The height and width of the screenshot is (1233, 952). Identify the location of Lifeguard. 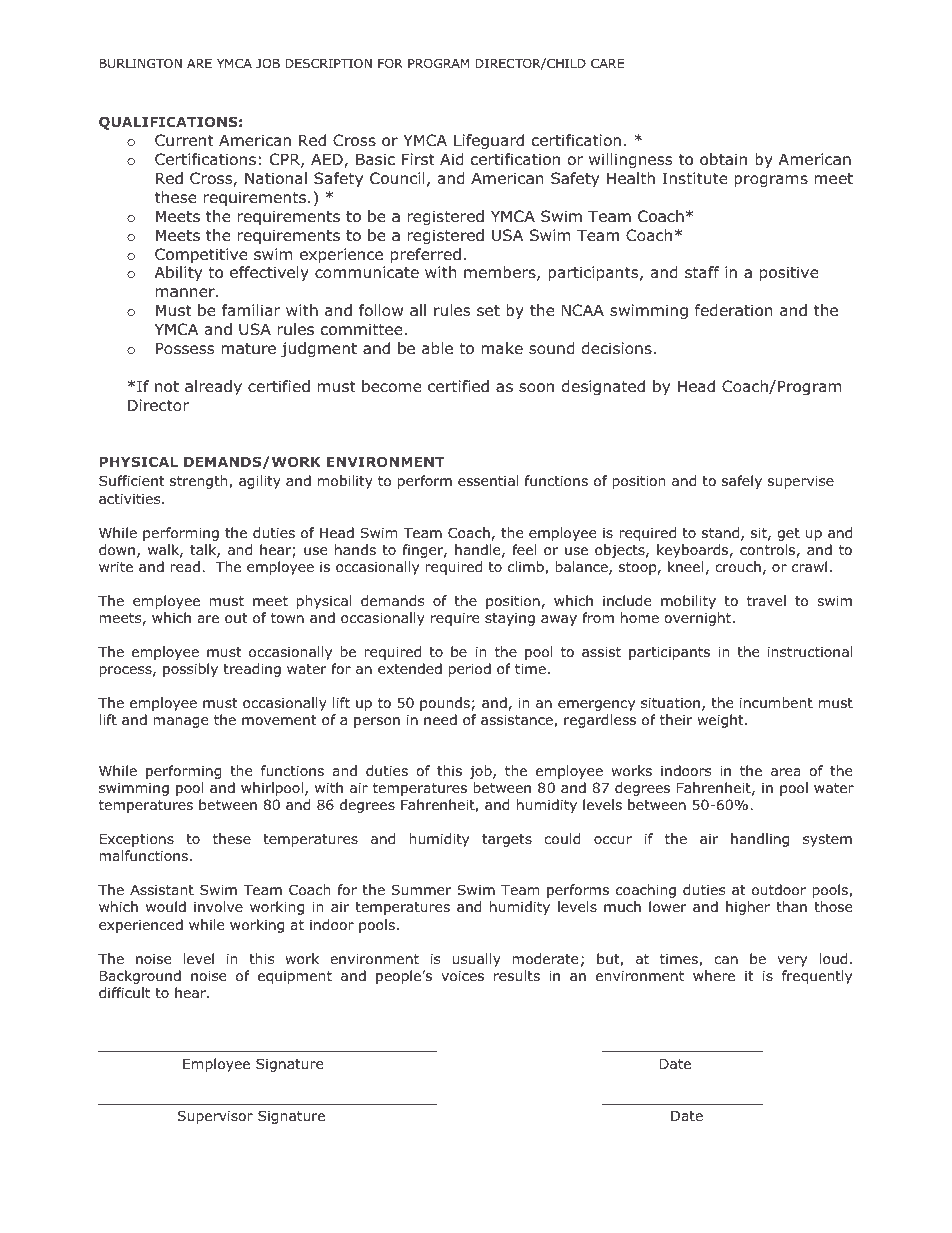
(489, 141).
